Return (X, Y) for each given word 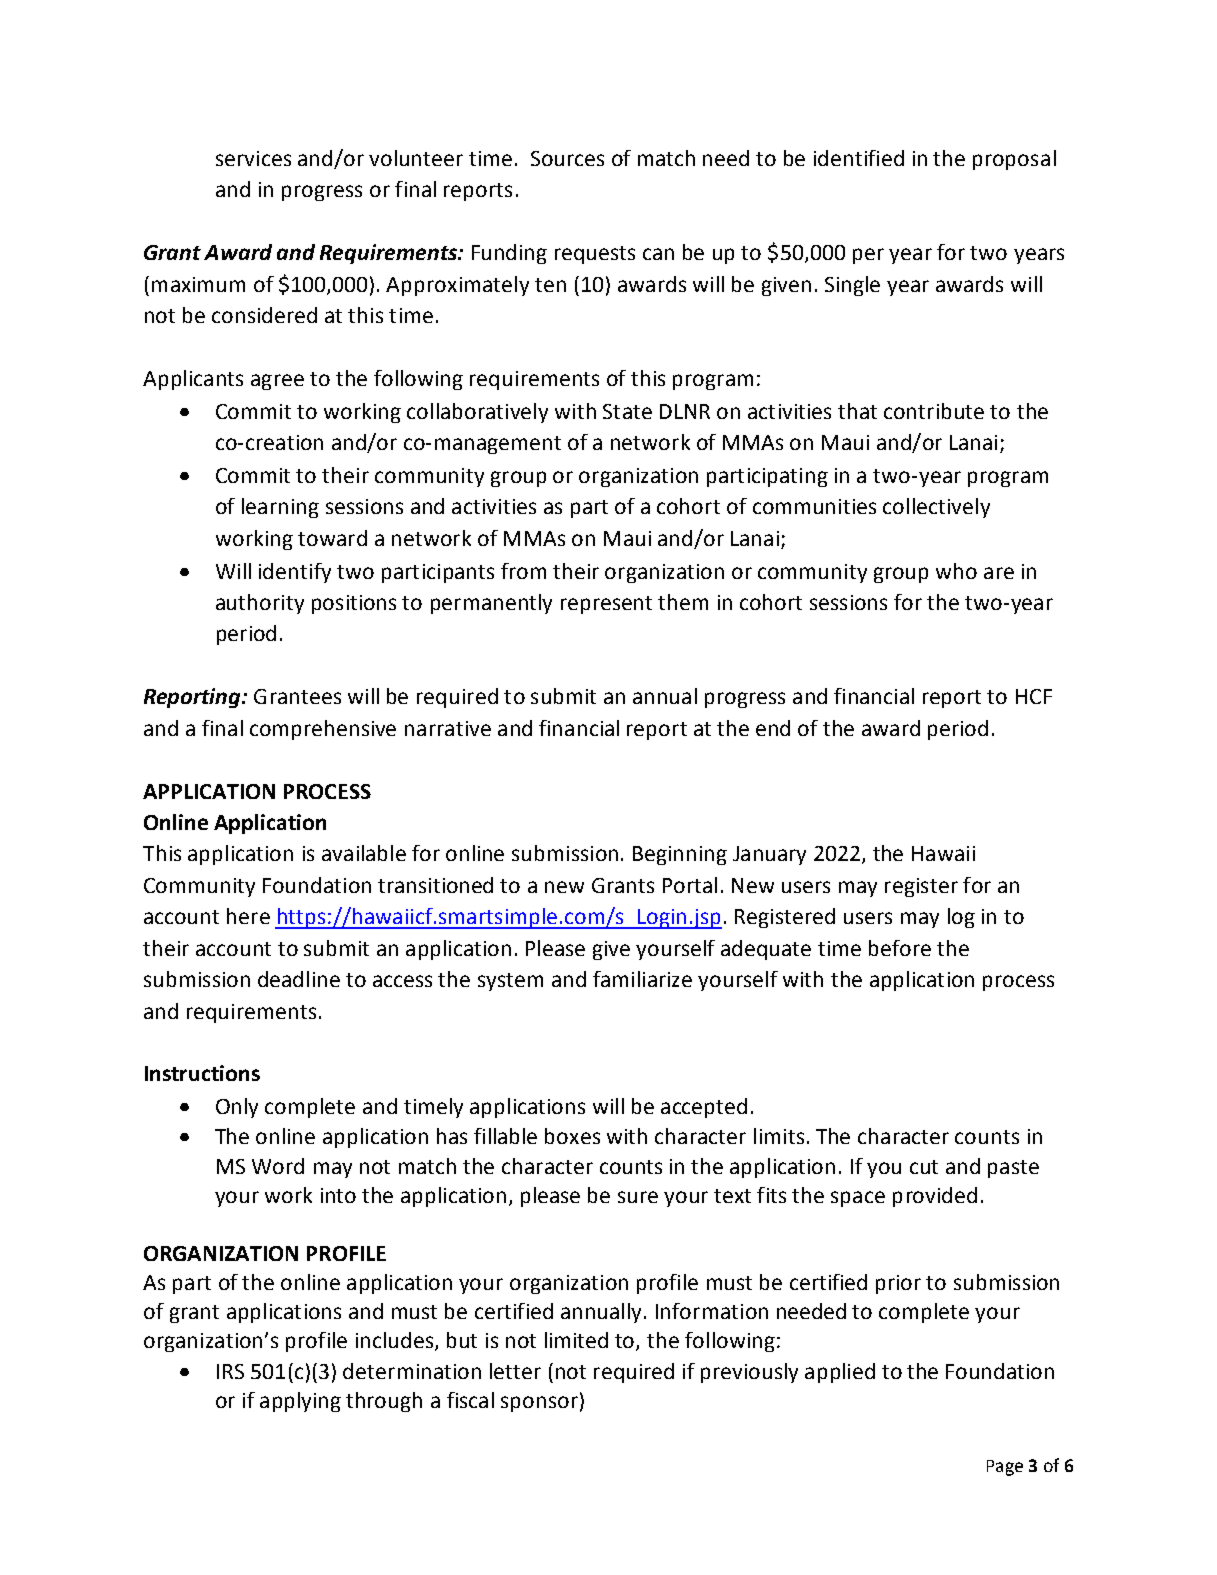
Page (1005, 1468)
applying (300, 1402)
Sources (567, 158)
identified (859, 158)
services (253, 158)
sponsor (539, 1404)
